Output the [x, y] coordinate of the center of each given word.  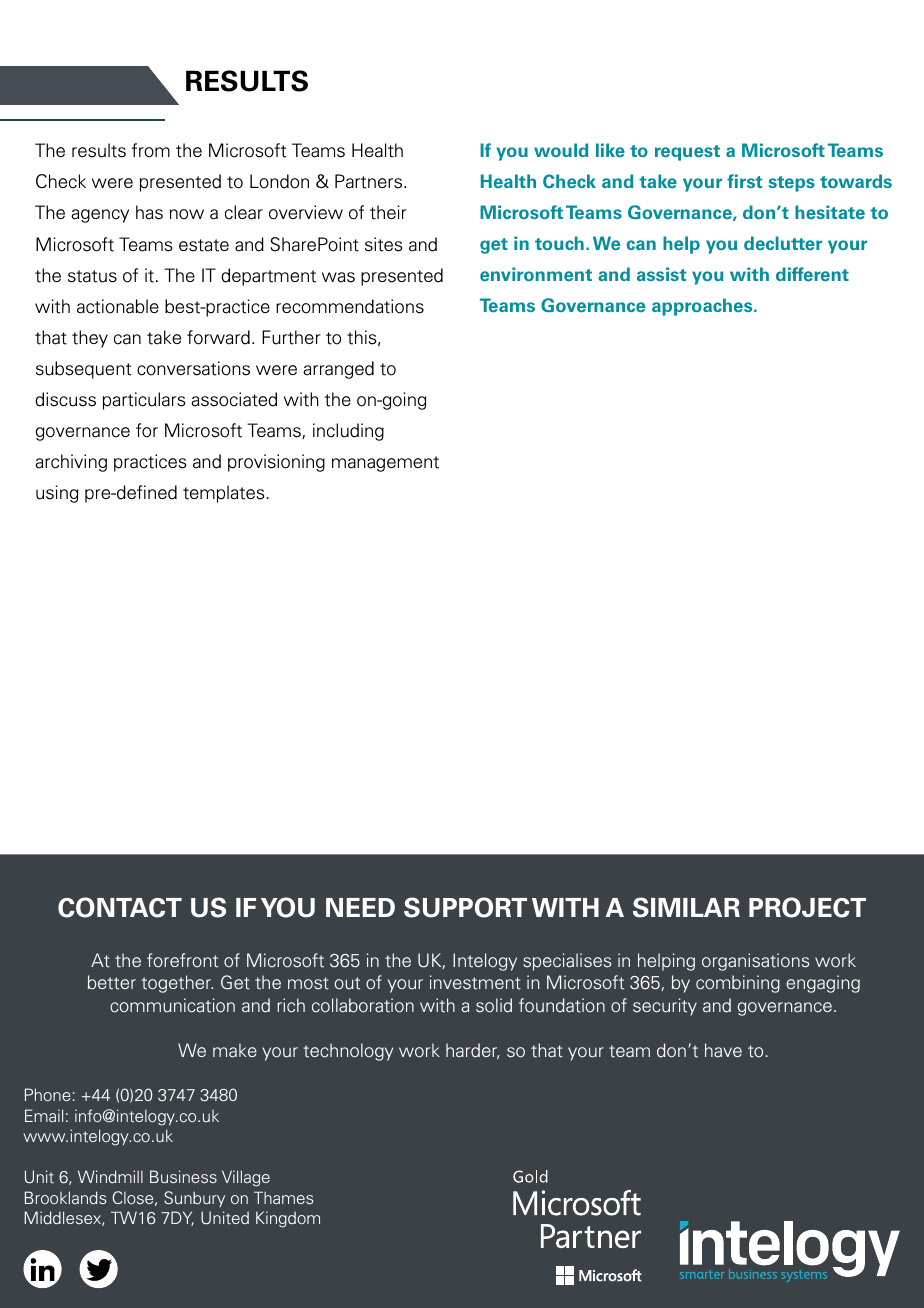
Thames [283, 1198]
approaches [703, 307]
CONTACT [120, 907]
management [385, 464]
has [149, 212]
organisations [755, 962]
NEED [360, 907]
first [744, 181]
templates [225, 494]
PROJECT [807, 907]
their [388, 212]
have [723, 1050]
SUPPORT [465, 907]
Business [183, 1176]
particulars [144, 401]
